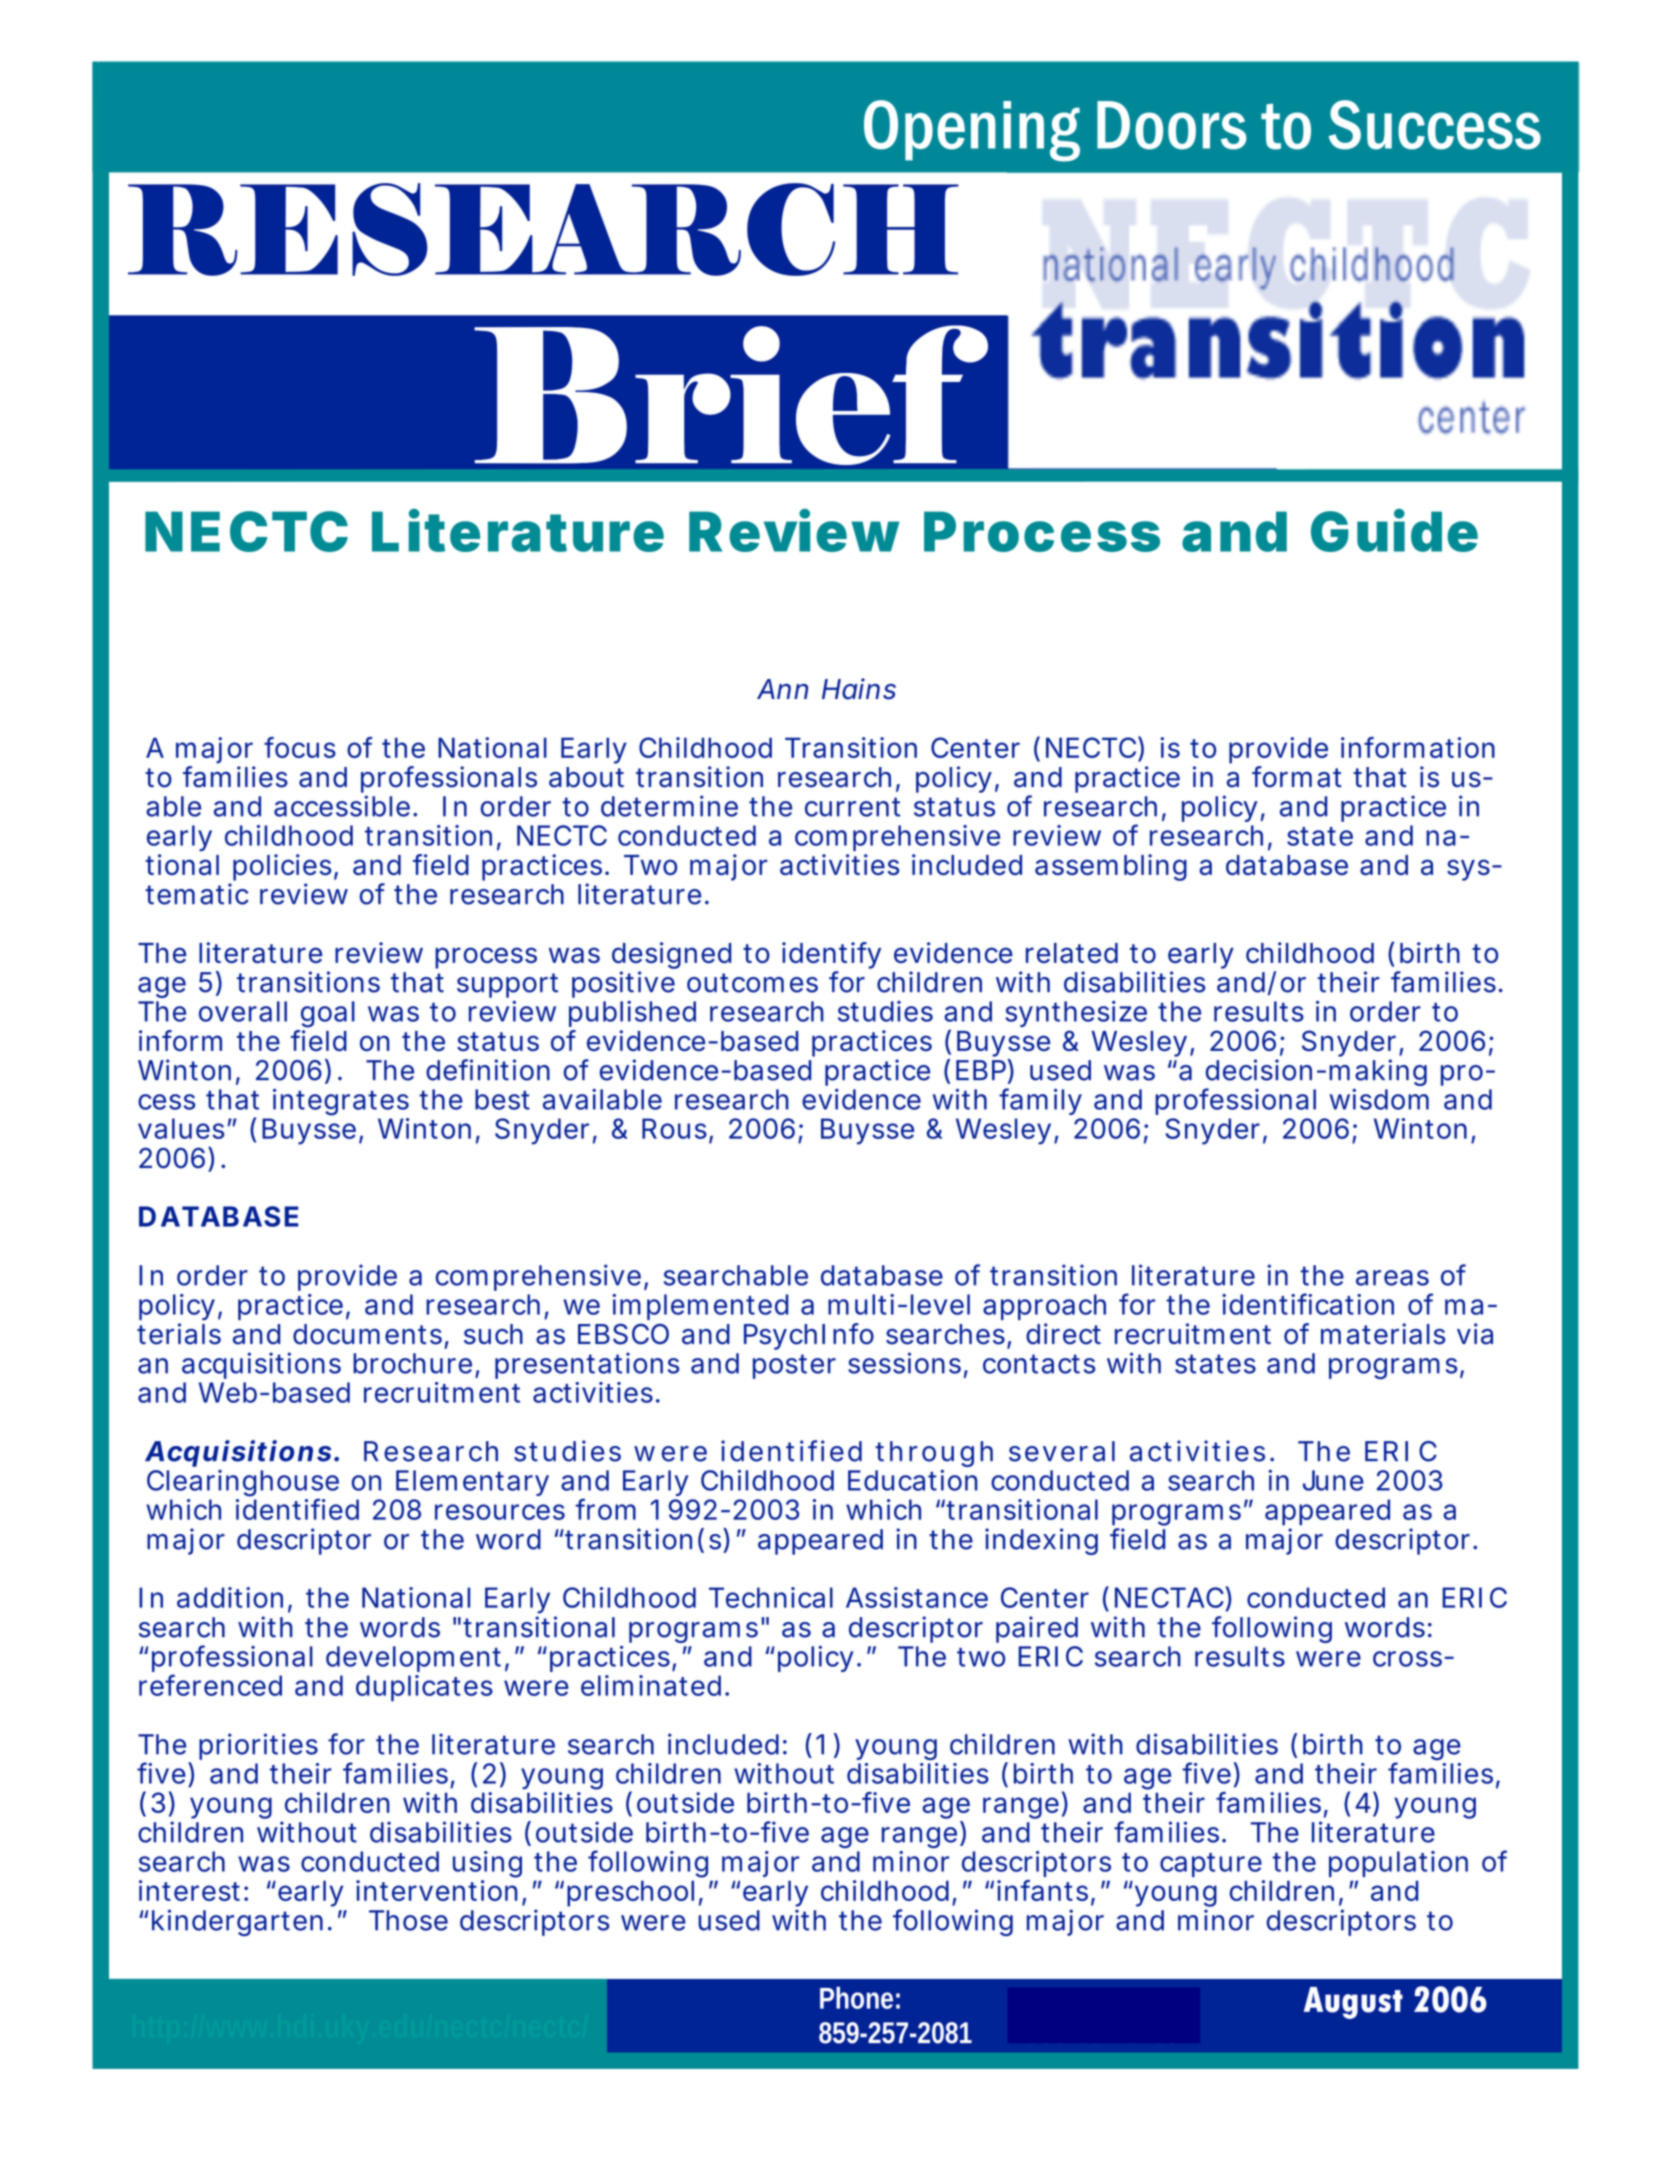  I want to click on identification, so click(1308, 1304).
